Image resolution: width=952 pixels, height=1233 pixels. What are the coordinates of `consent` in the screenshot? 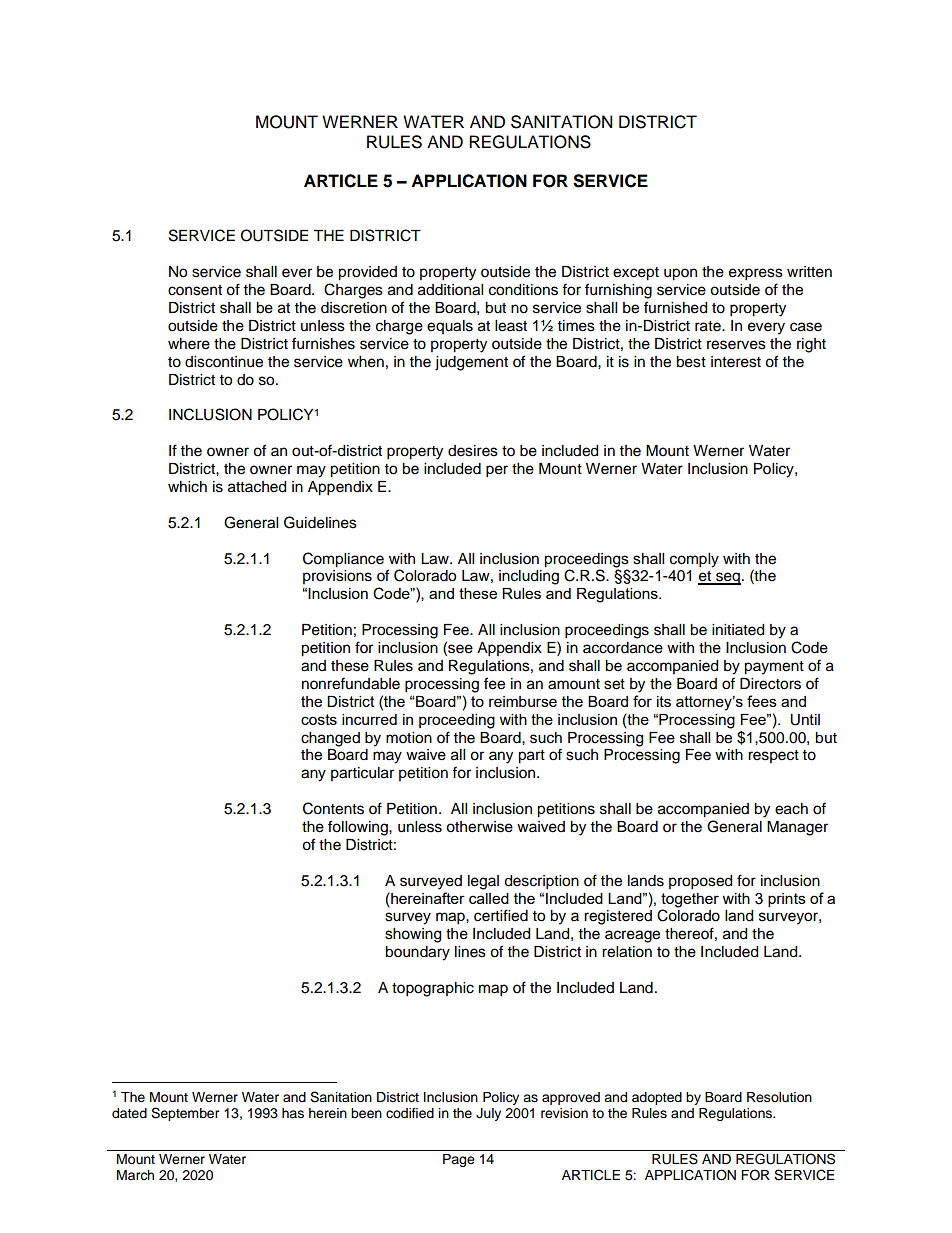 It's located at (195, 290).
